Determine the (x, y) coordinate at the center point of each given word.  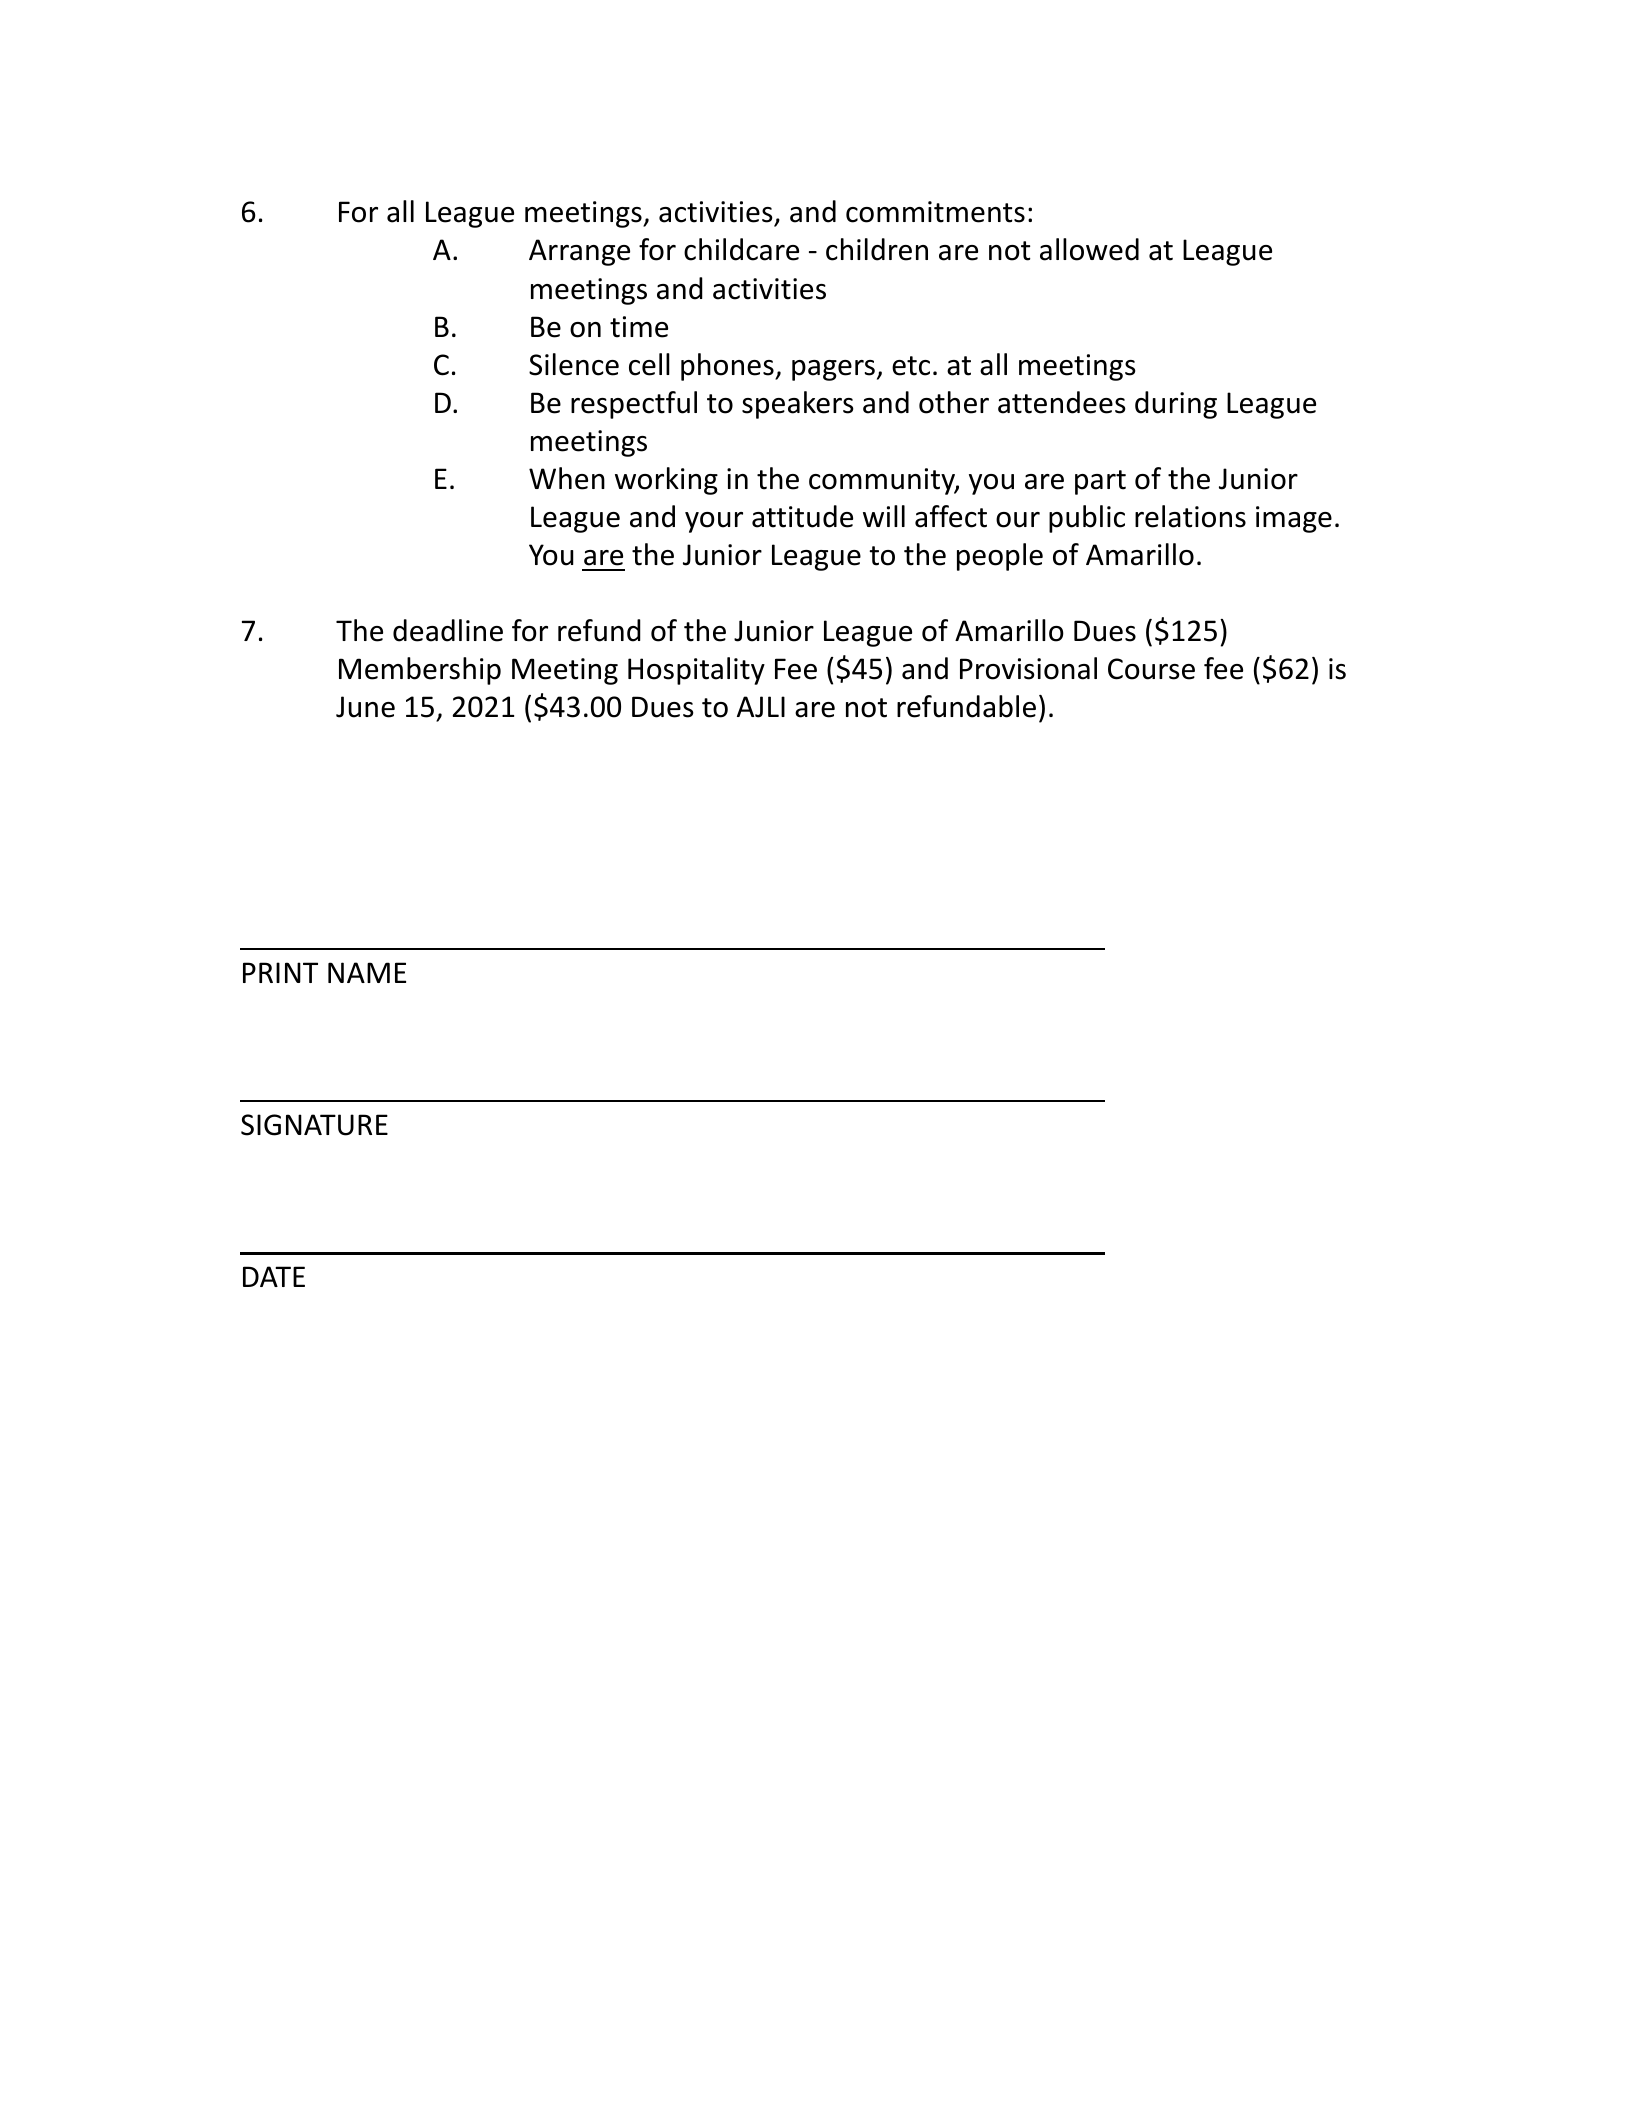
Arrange (579, 252)
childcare (741, 249)
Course (1151, 669)
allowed (1089, 249)
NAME (367, 972)
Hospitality (696, 671)
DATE (274, 1276)
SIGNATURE (314, 1125)
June (365, 707)
